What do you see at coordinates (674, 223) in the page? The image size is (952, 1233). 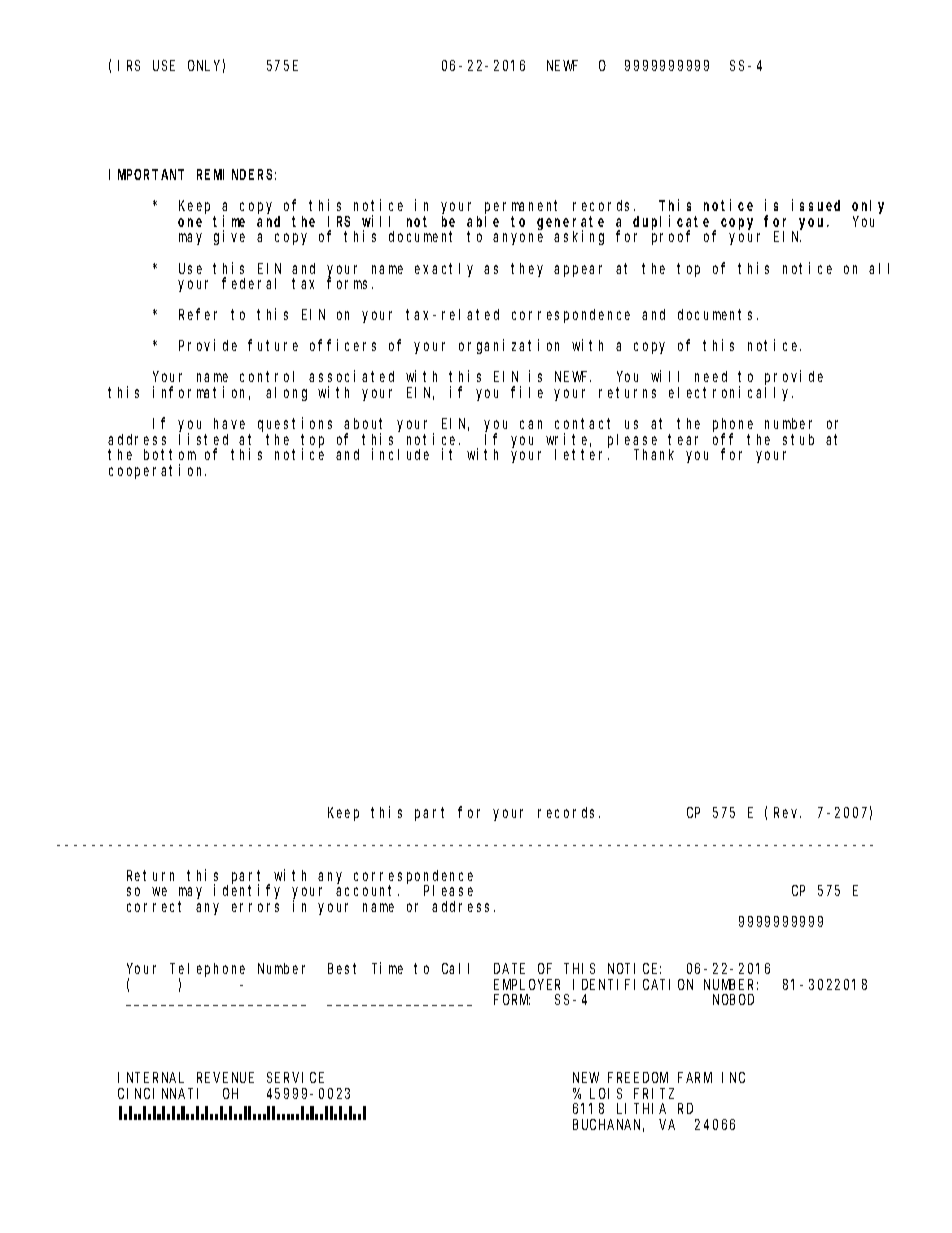 I see `duplicate` at bounding box center [674, 223].
